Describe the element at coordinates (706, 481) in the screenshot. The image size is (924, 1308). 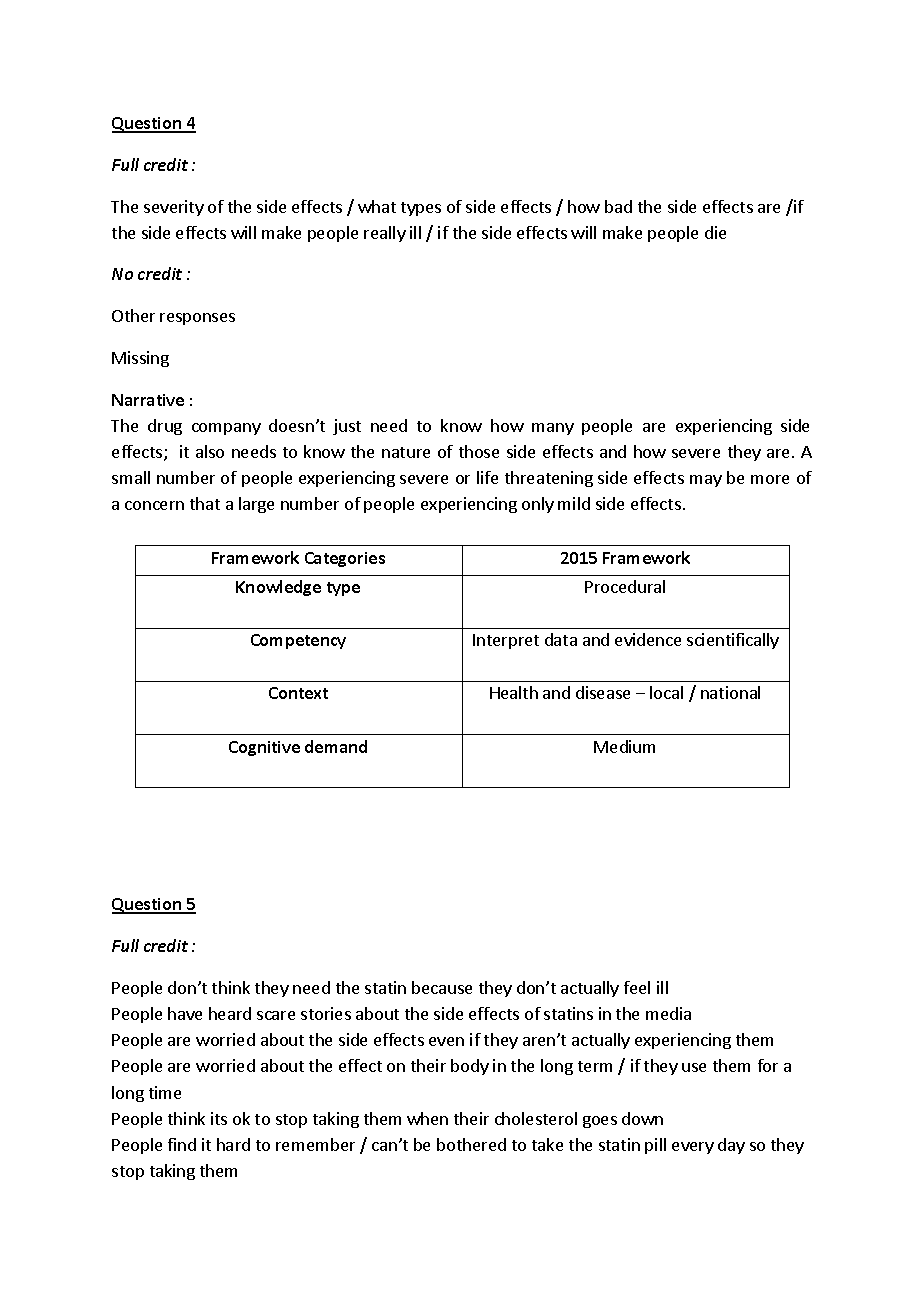
I see `may` at that location.
